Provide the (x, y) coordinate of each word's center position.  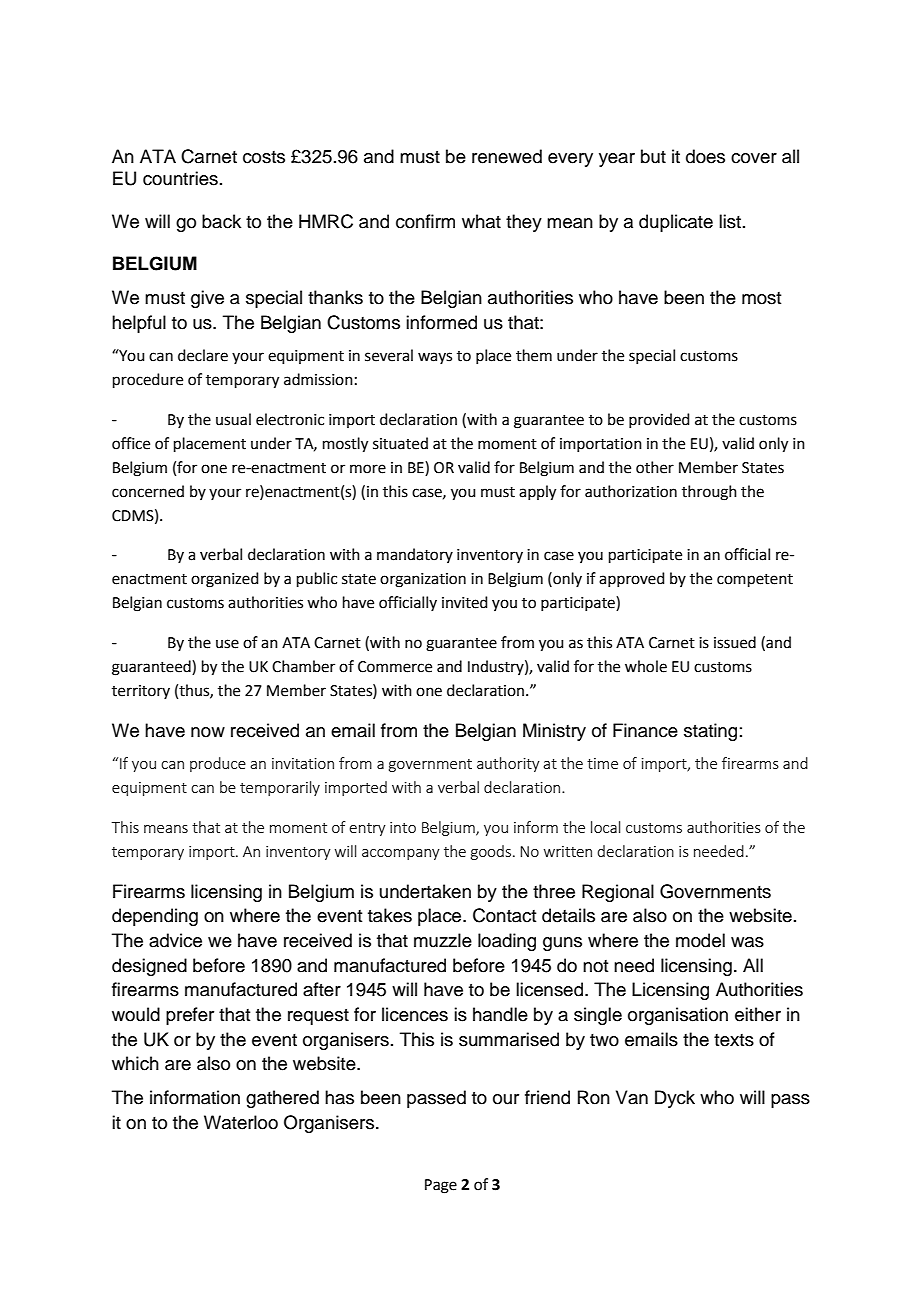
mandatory (415, 555)
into (403, 827)
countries (180, 178)
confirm (425, 221)
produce (218, 764)
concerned (148, 491)
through (709, 493)
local (605, 827)
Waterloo (241, 1122)
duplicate (676, 223)
